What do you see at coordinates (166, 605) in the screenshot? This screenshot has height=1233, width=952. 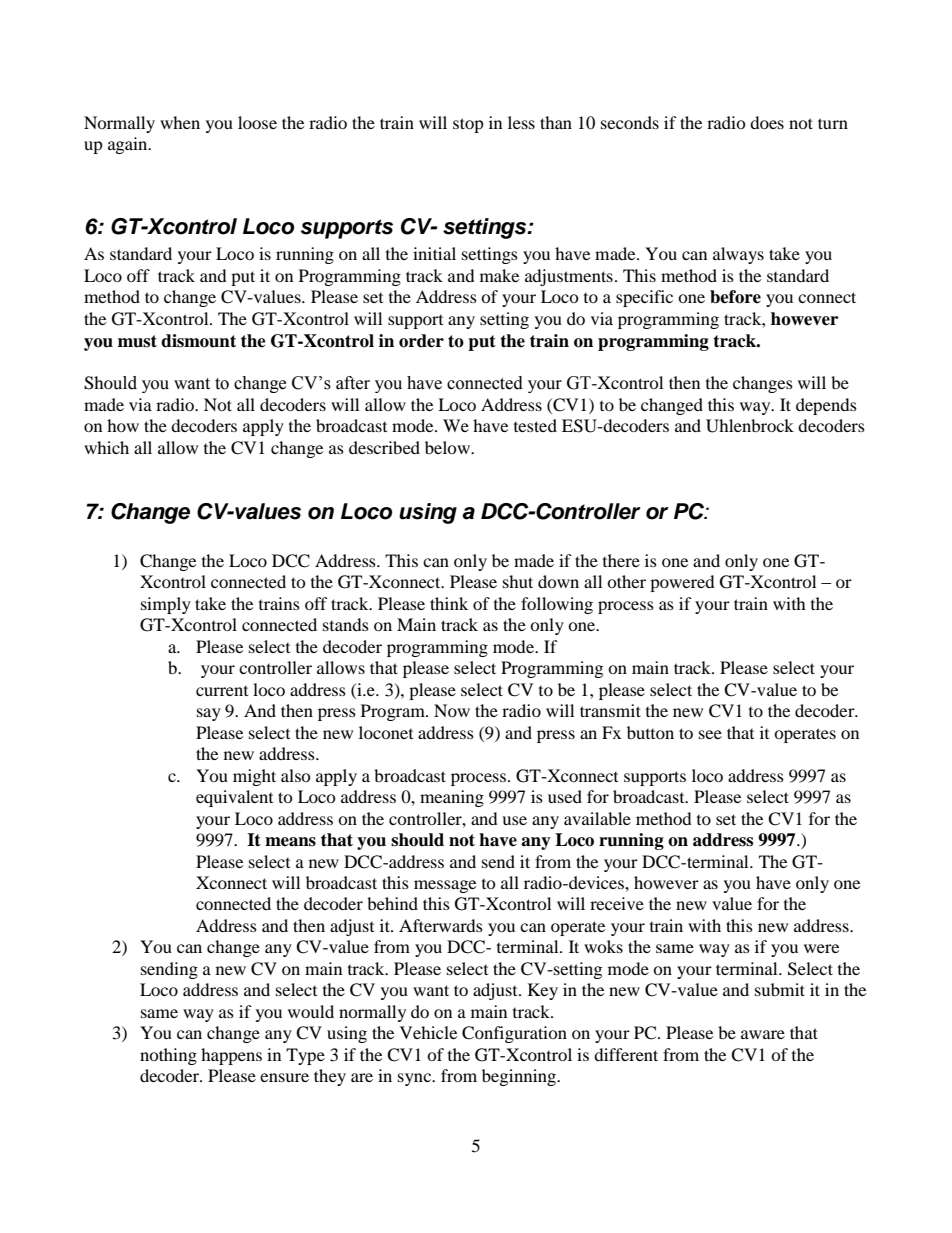 I see `simply` at bounding box center [166, 605].
